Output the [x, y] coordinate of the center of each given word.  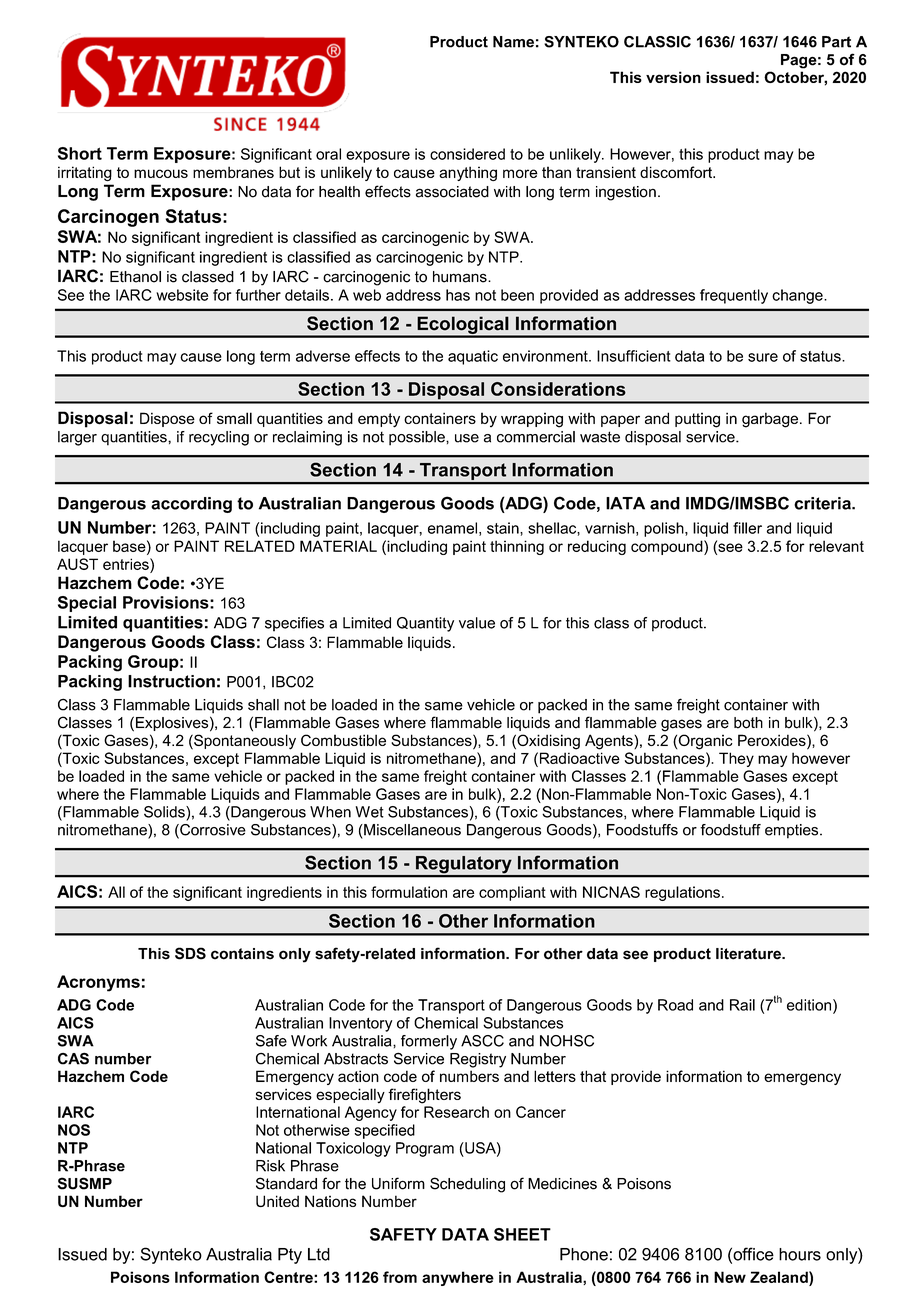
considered [467, 154]
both [748, 723]
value [477, 623]
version [673, 77]
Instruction [171, 681]
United [277, 1201]
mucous [161, 173]
